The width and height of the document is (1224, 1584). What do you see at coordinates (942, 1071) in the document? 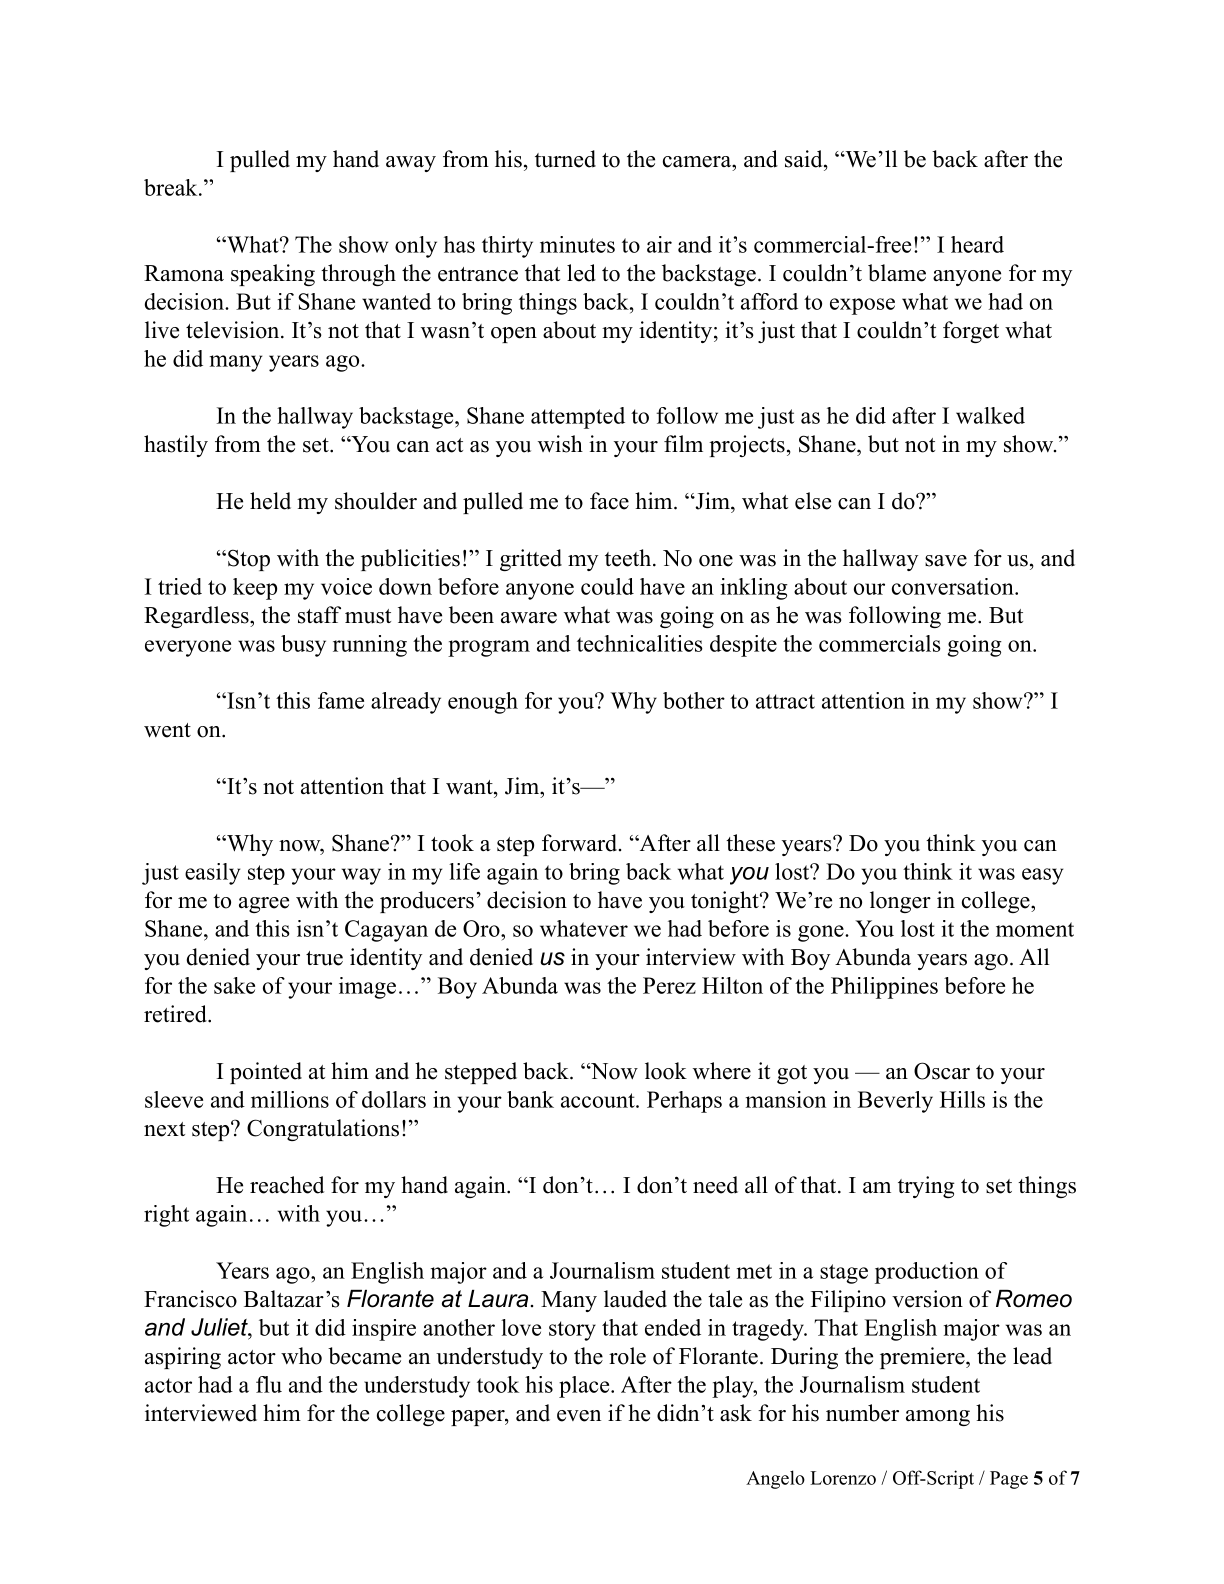
I see `Oscar` at bounding box center [942, 1071].
